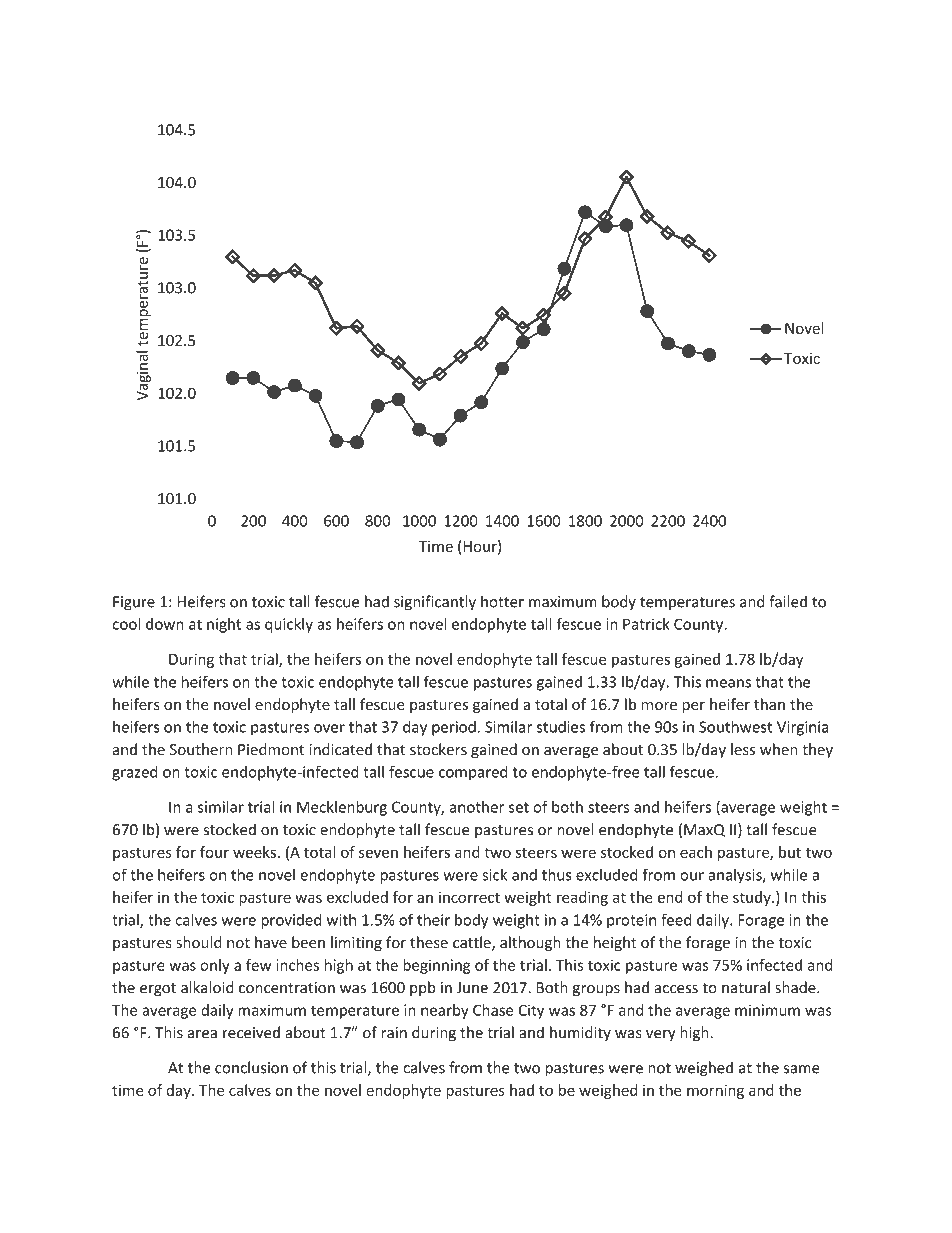 The height and width of the screenshot is (1233, 952). Describe the element at coordinates (214, 852) in the screenshot. I see `four` at that location.
